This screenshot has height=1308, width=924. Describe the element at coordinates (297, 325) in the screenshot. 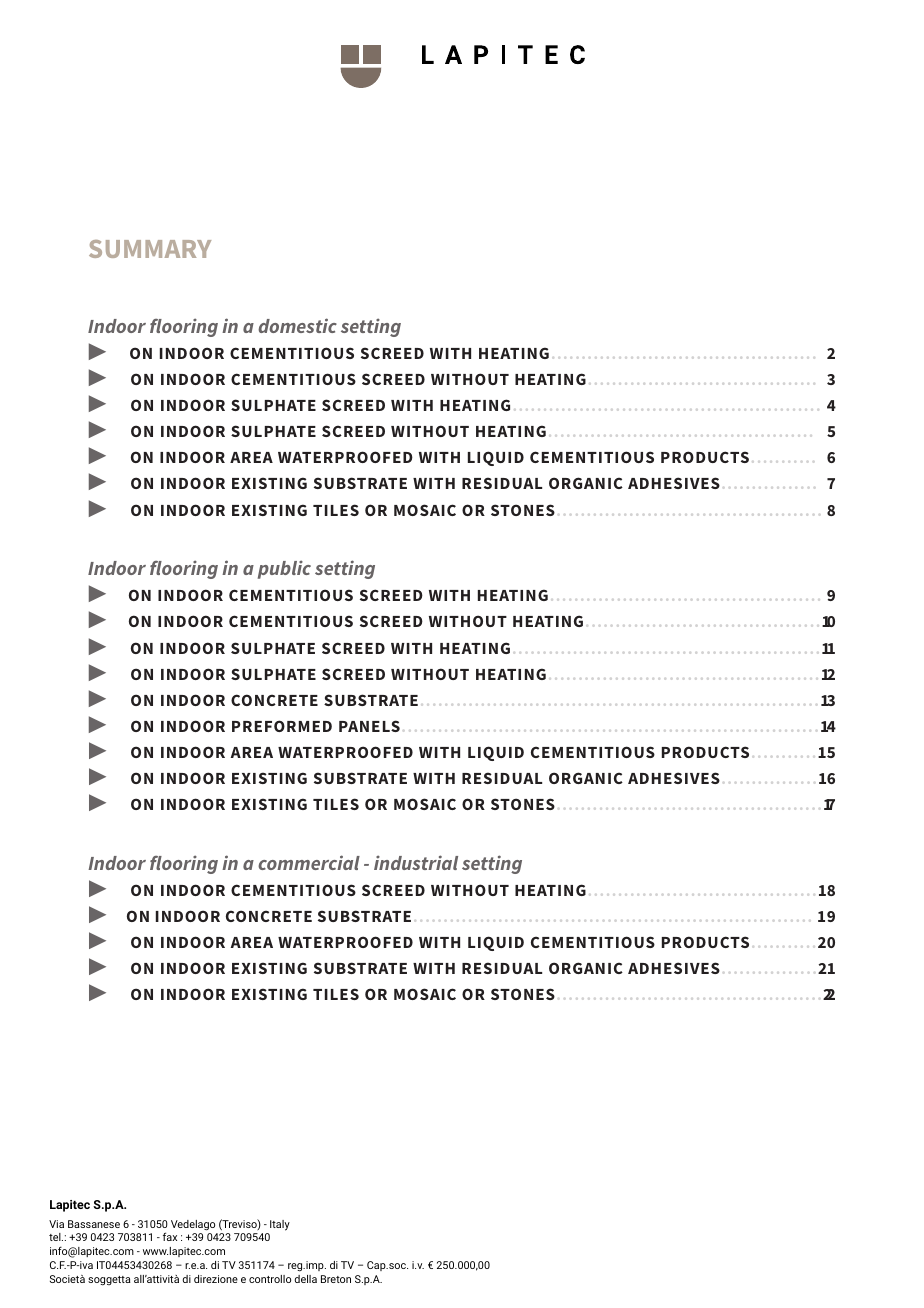

I see `domestic` at that location.
